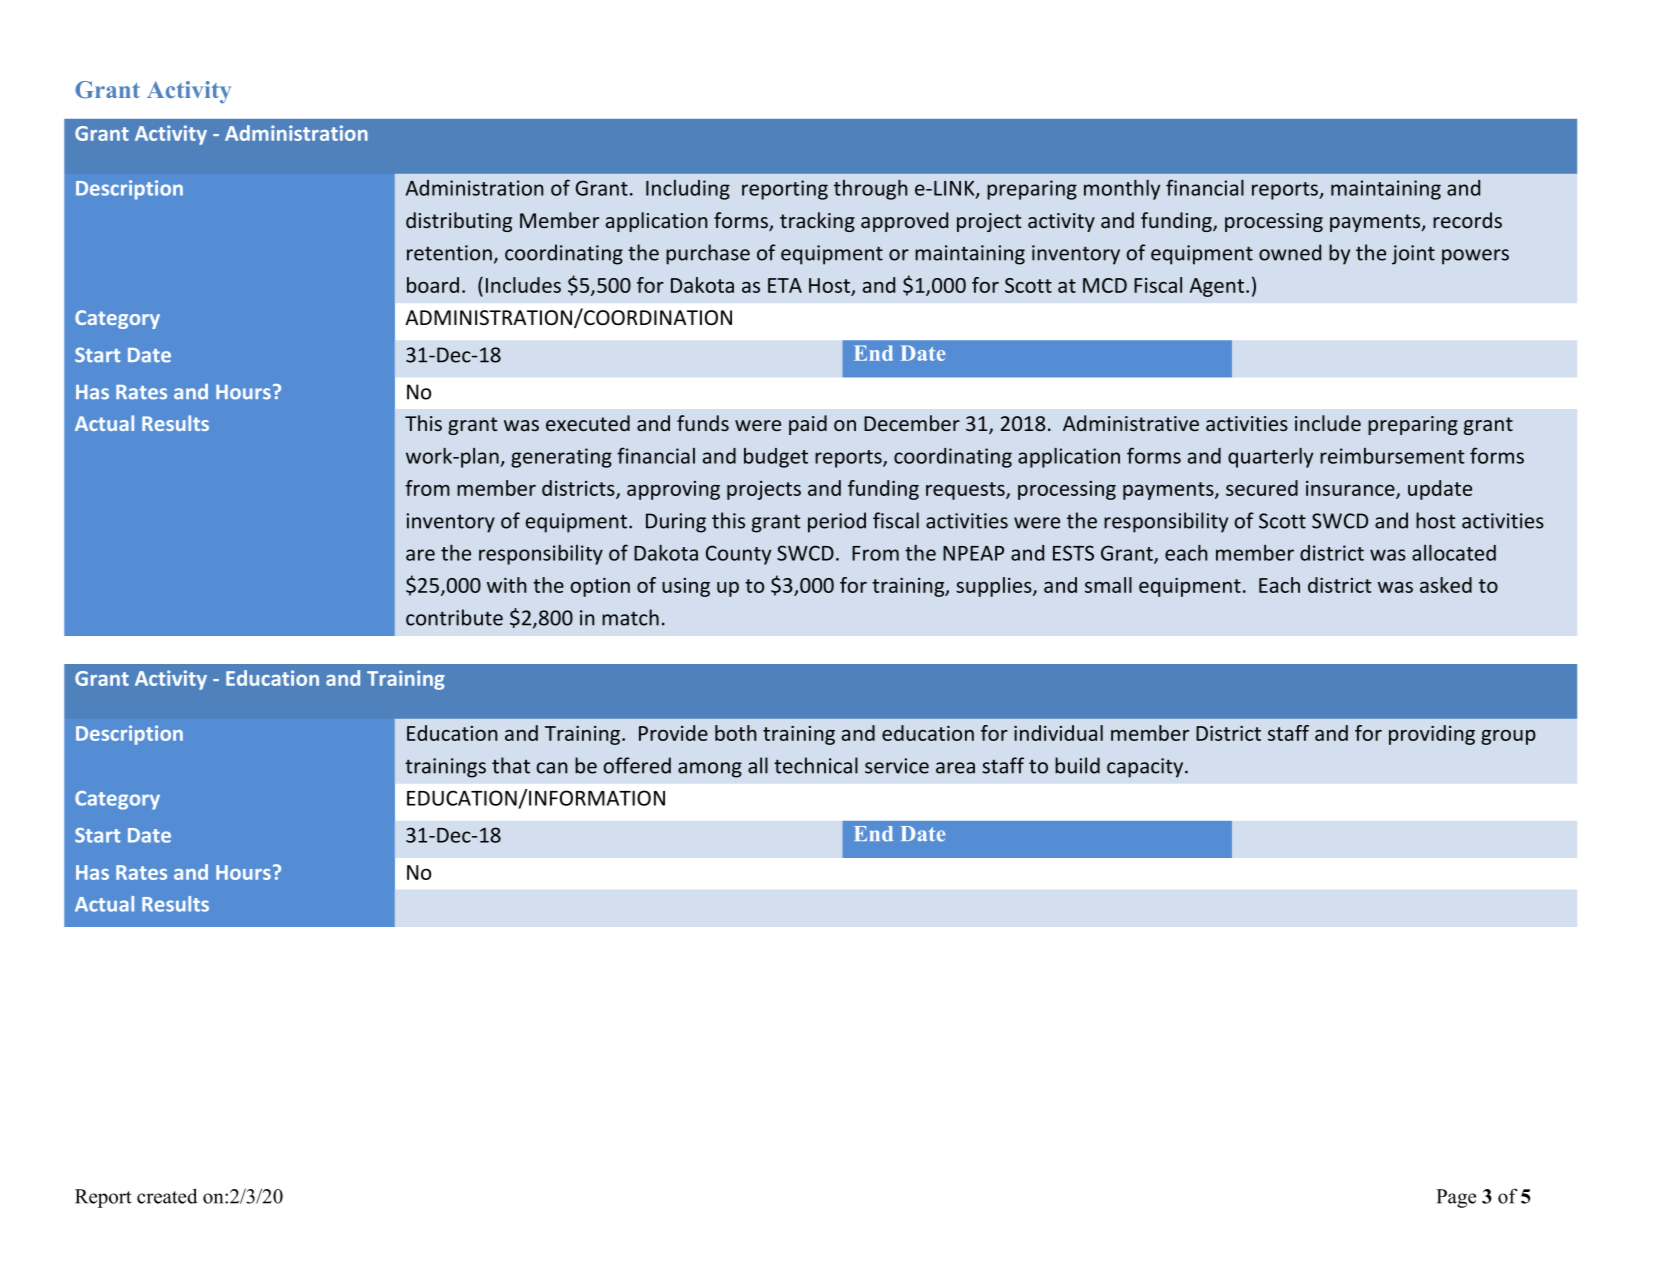 The image size is (1664, 1286). I want to click on created, so click(167, 1196).
